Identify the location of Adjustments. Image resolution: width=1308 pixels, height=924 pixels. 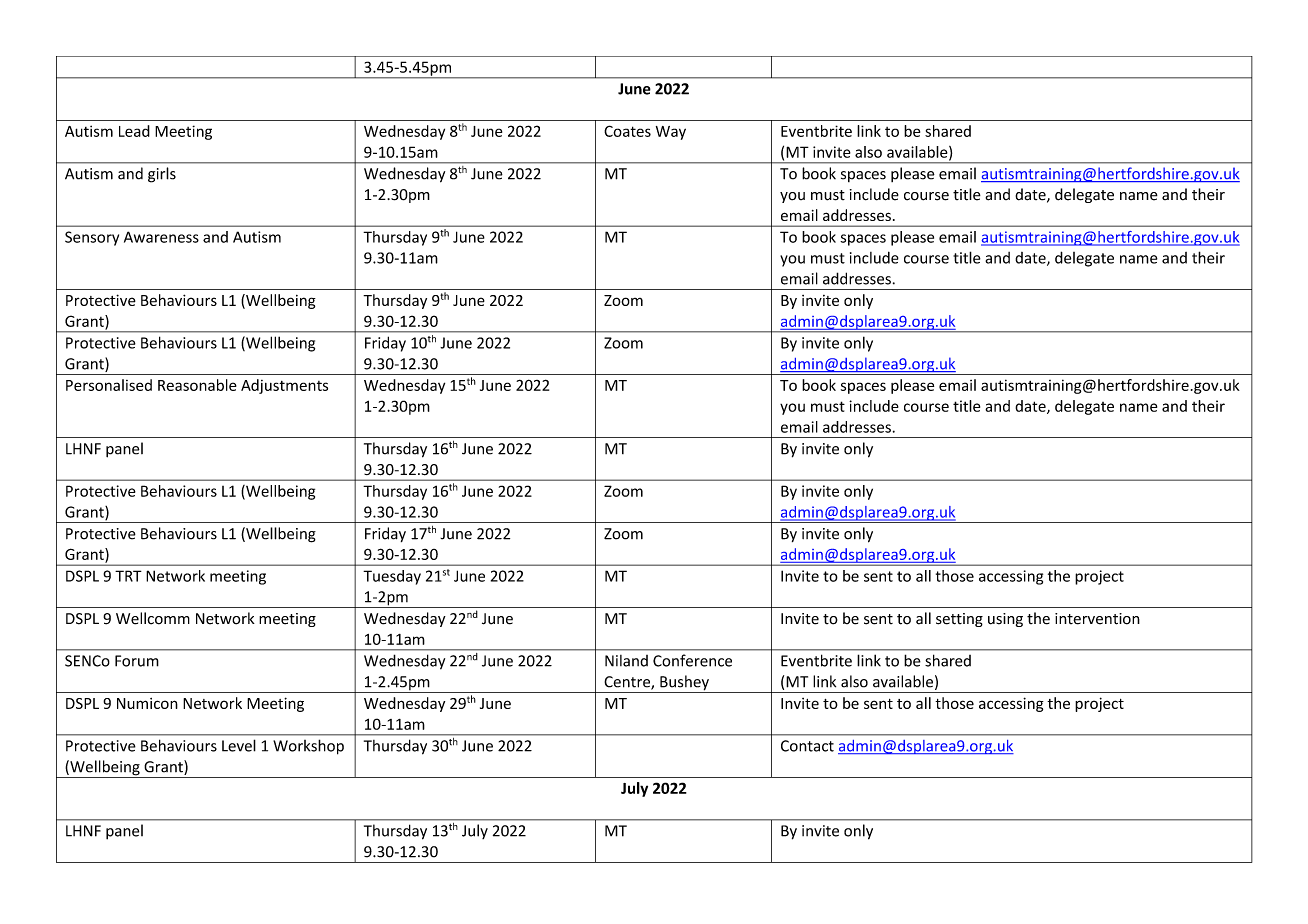
(284, 386).
